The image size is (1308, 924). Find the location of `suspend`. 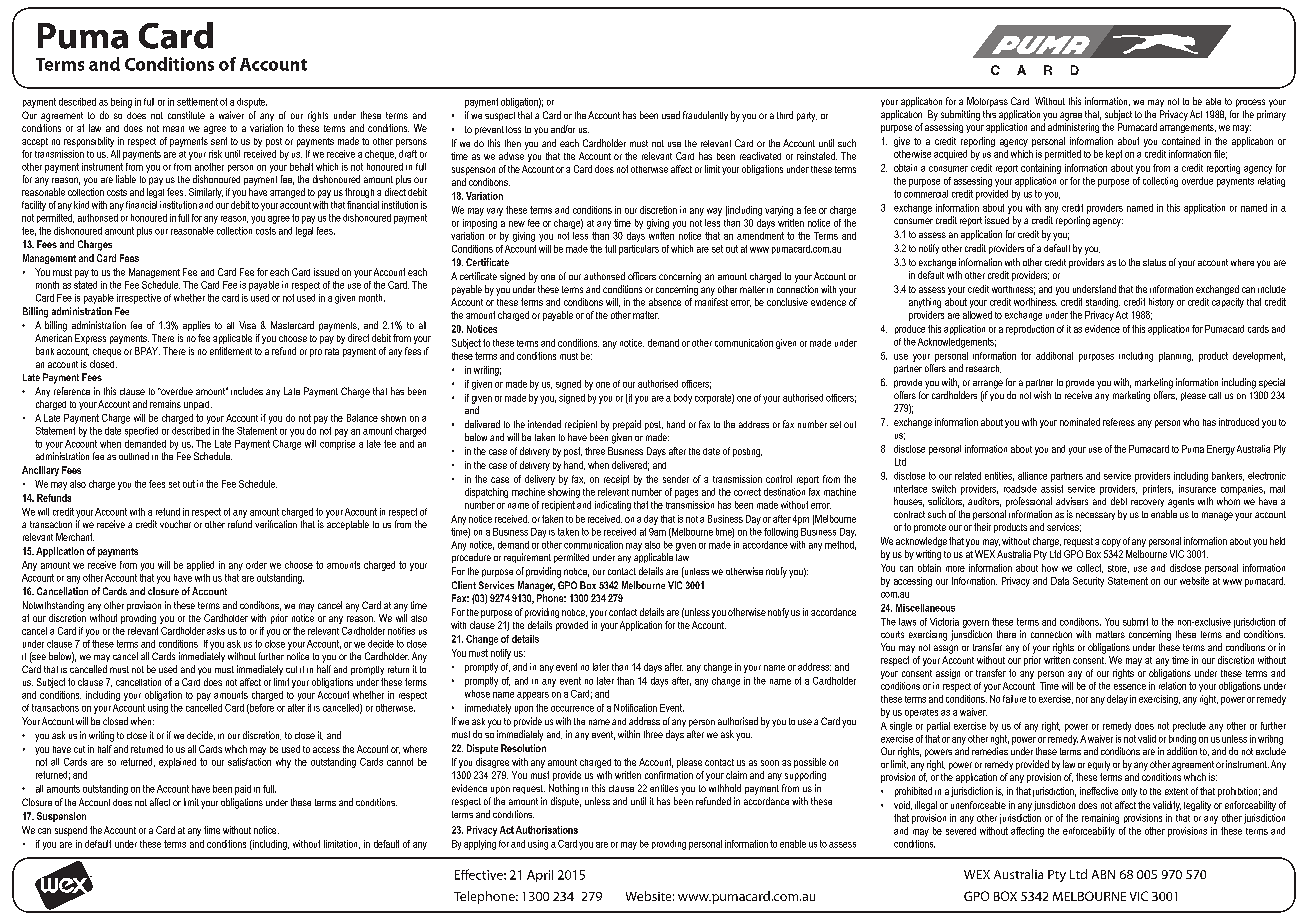

suspend is located at coordinates (71, 831).
